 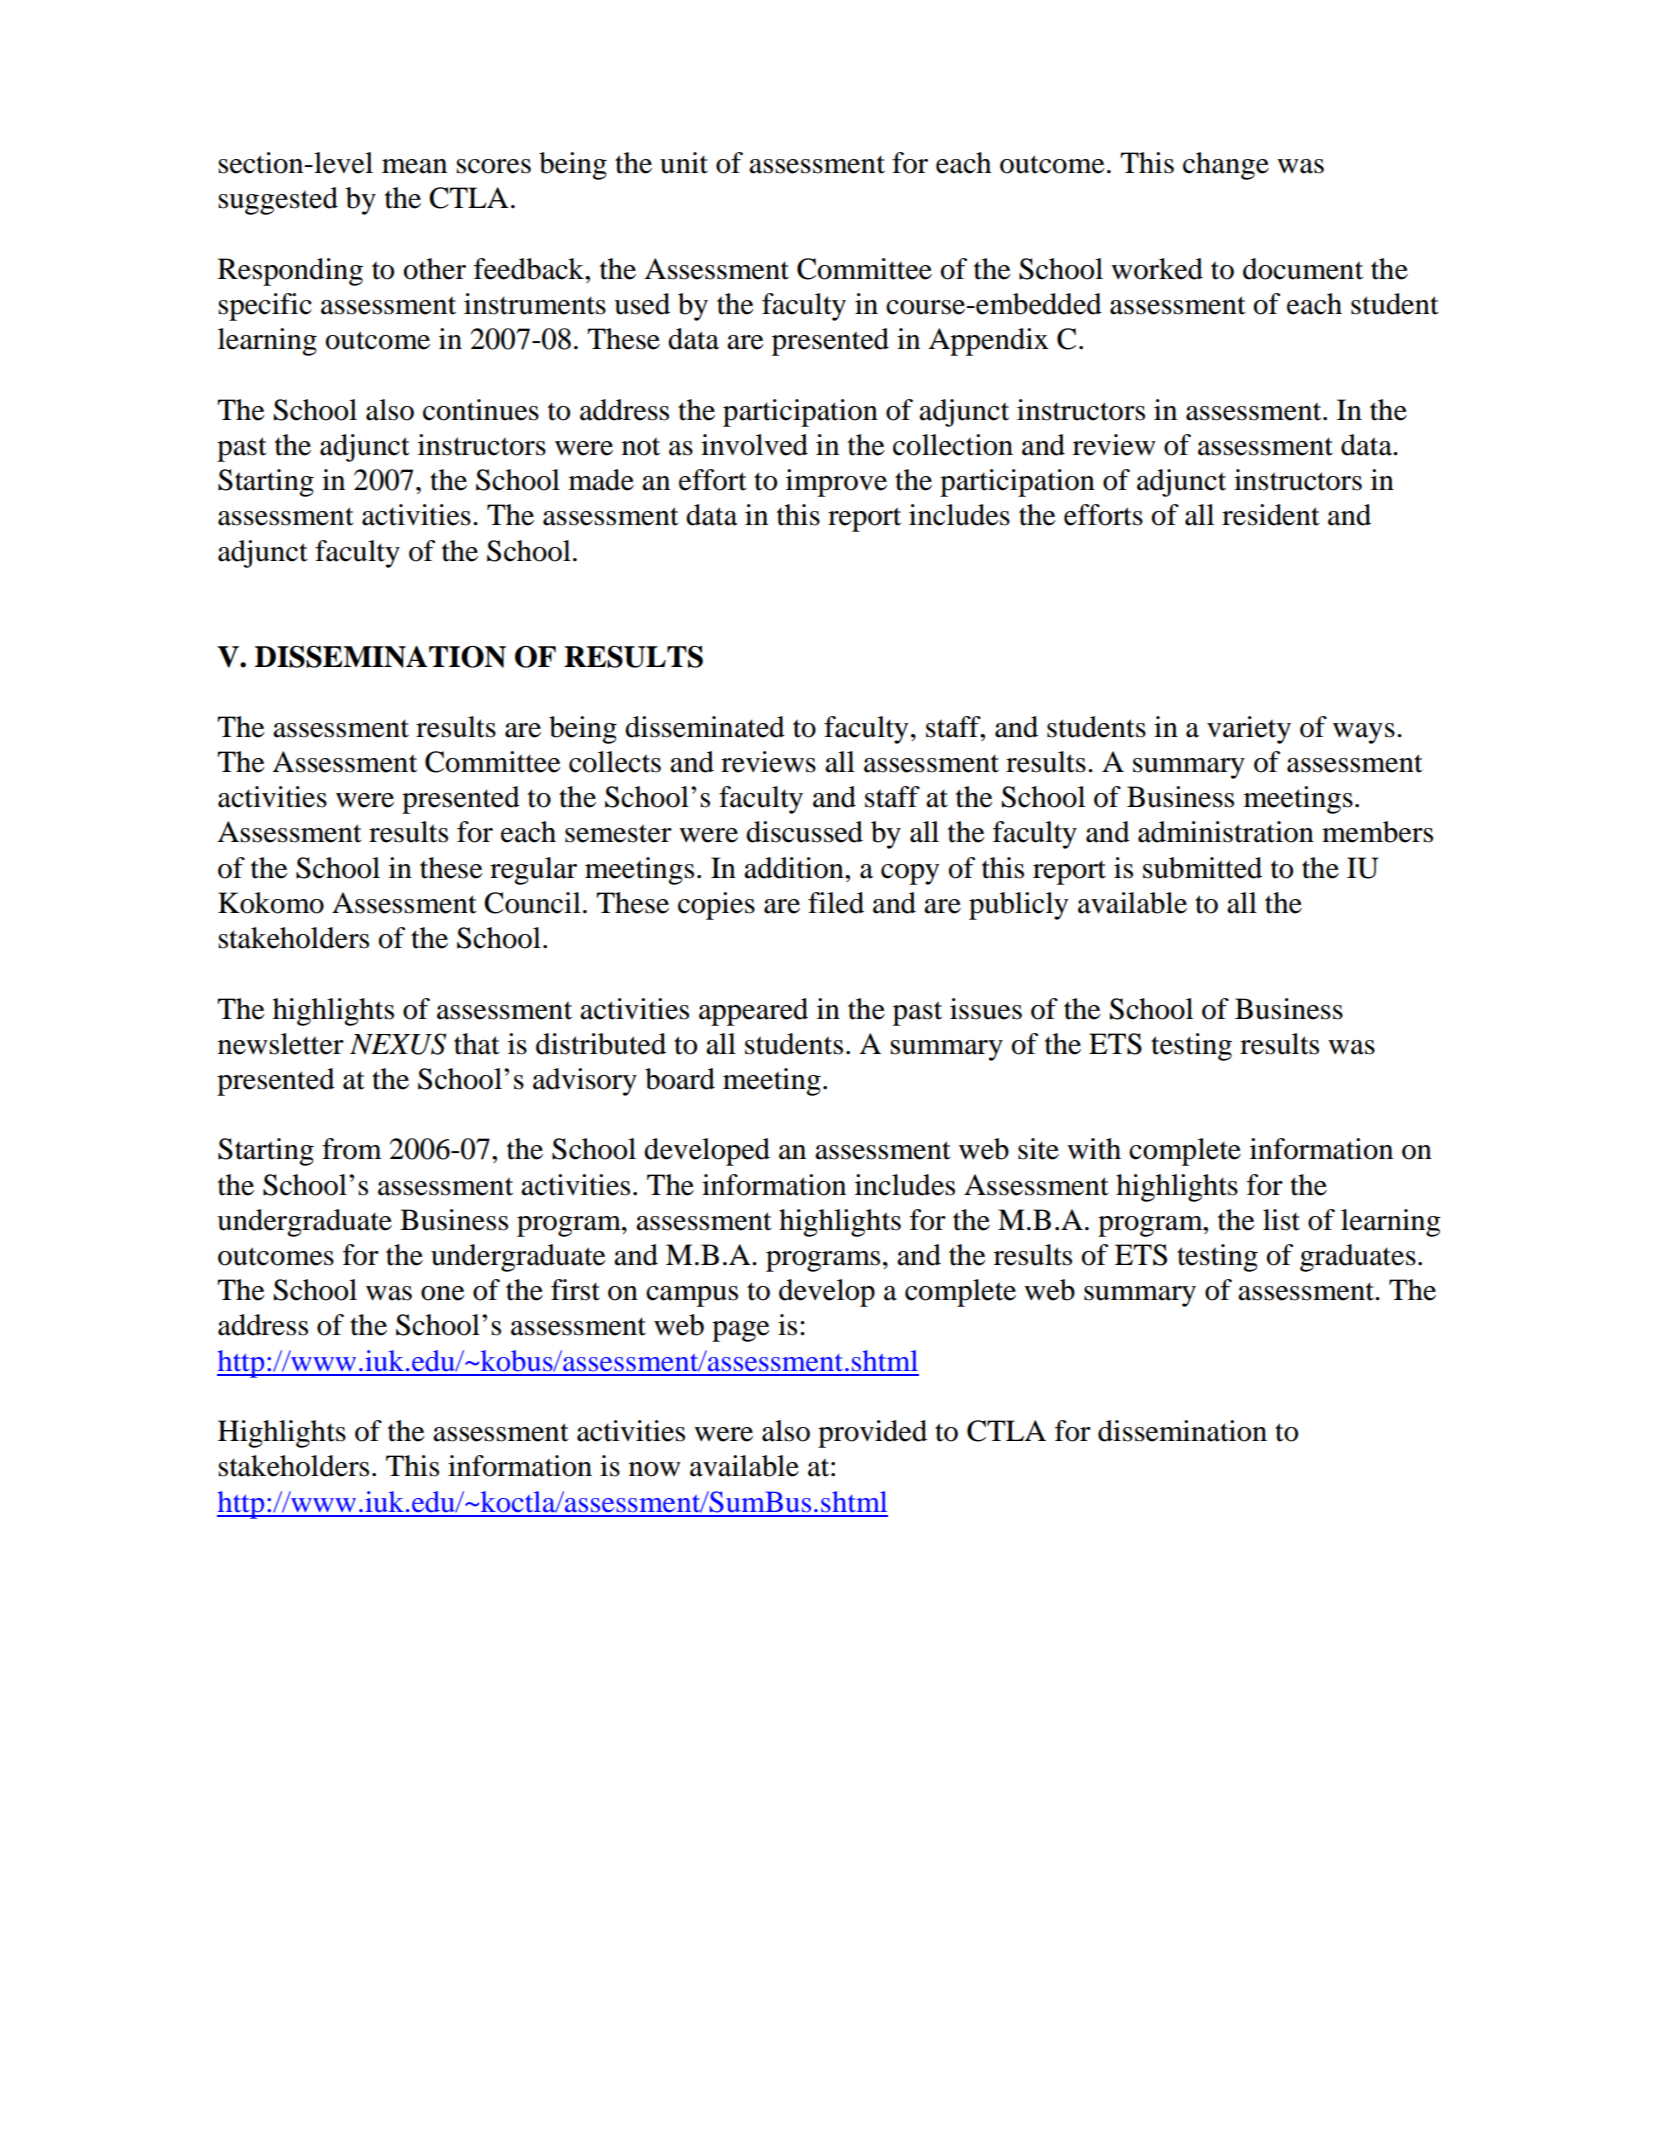 I want to click on mean, so click(x=414, y=166).
